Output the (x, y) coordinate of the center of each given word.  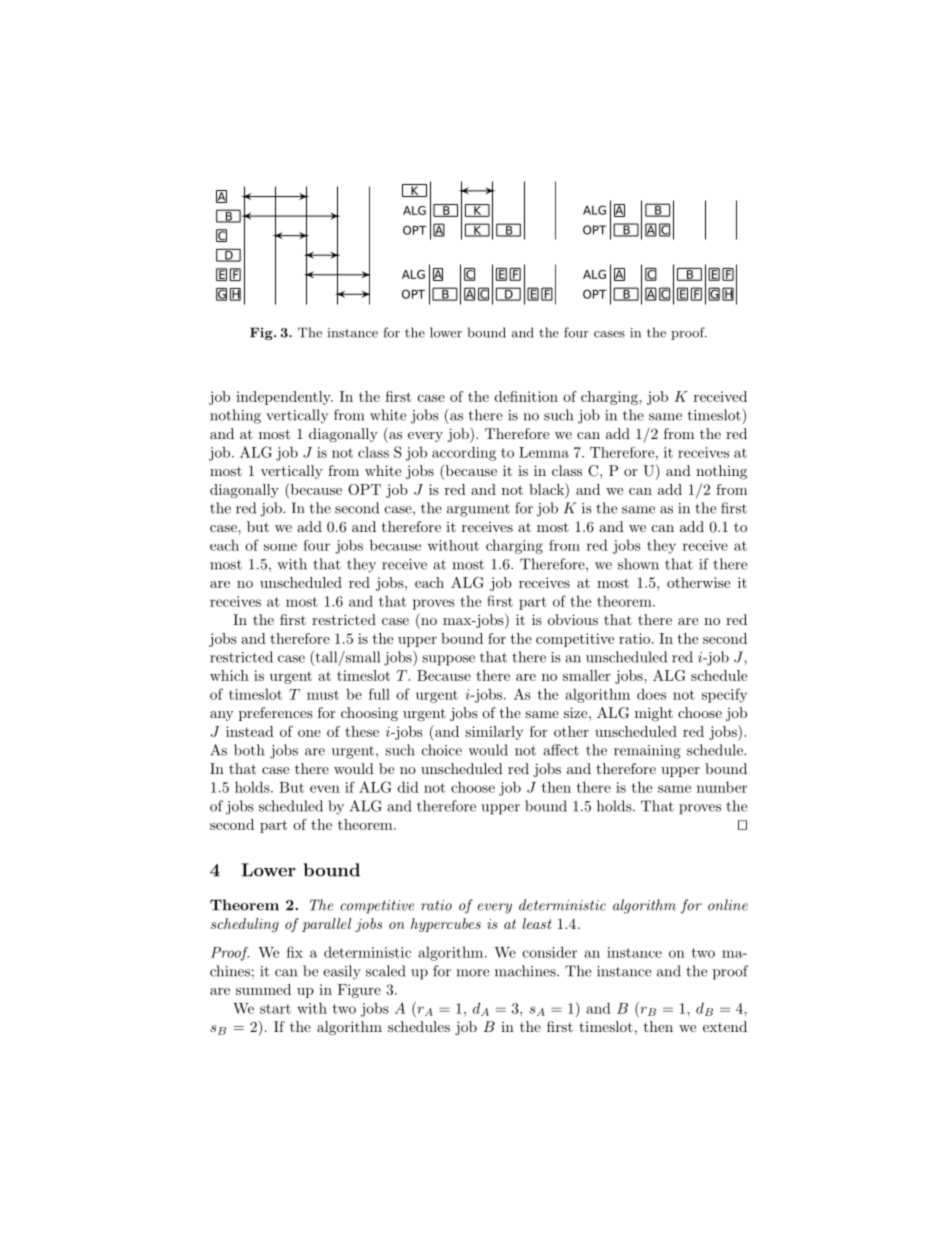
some (280, 547)
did (408, 787)
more (472, 973)
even (325, 789)
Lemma (544, 452)
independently (284, 398)
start (275, 1009)
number (722, 787)
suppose (448, 660)
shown (638, 564)
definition (526, 396)
